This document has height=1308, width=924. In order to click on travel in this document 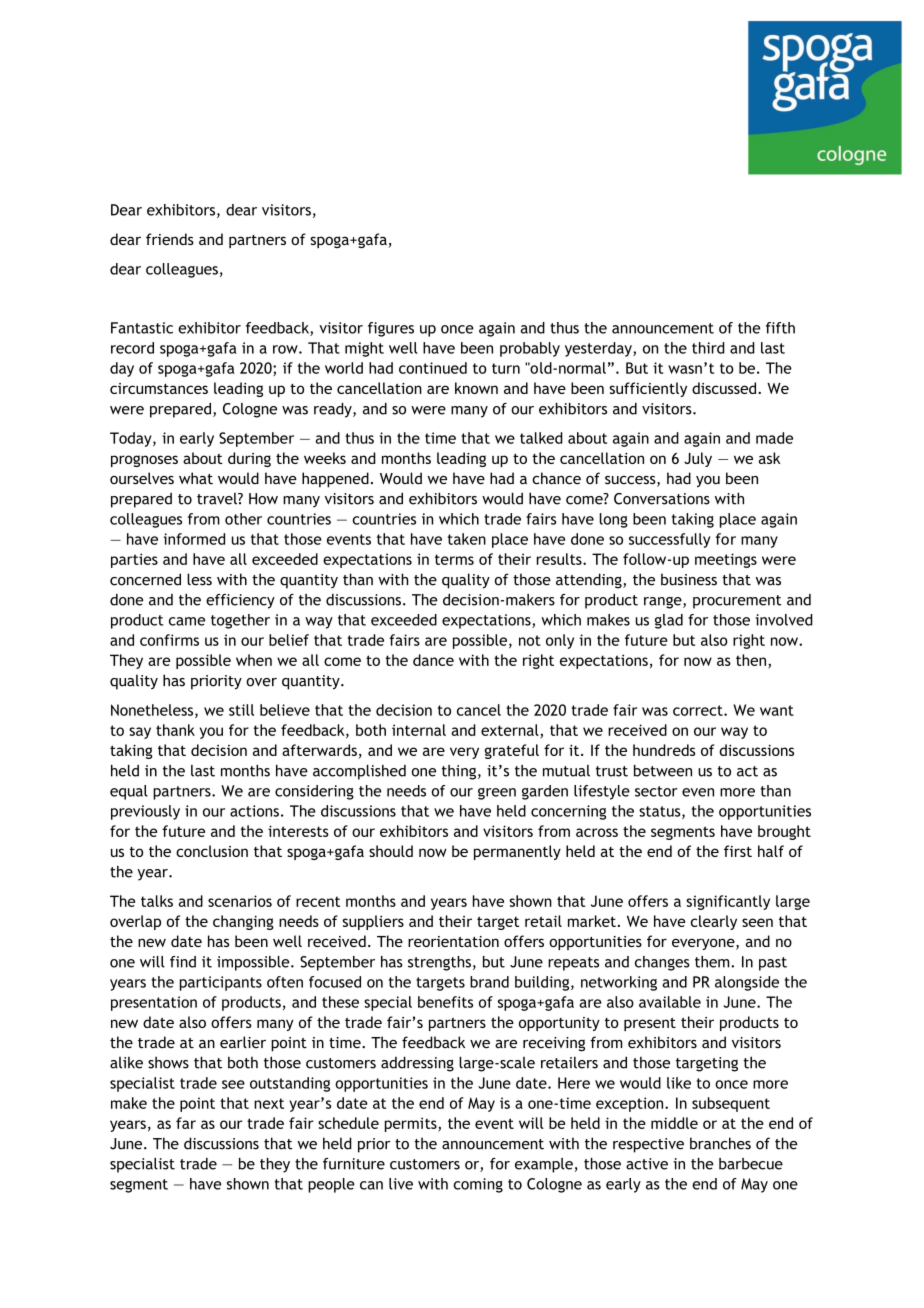, I will do `click(218, 498)`.
